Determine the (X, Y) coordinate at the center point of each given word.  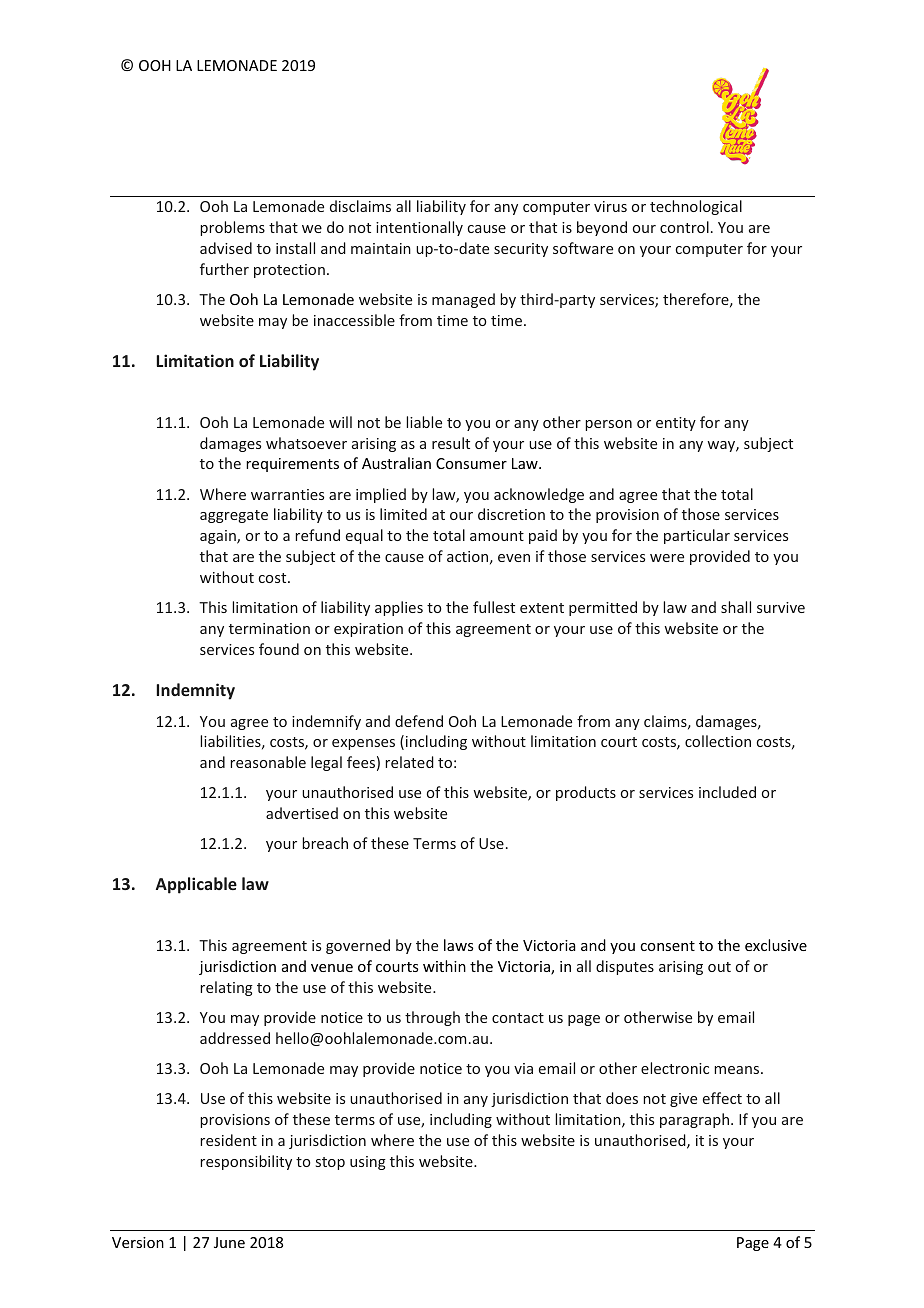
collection (718, 741)
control (684, 227)
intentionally (419, 228)
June (229, 1242)
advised (226, 248)
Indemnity (195, 691)
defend (419, 721)
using (368, 1163)
